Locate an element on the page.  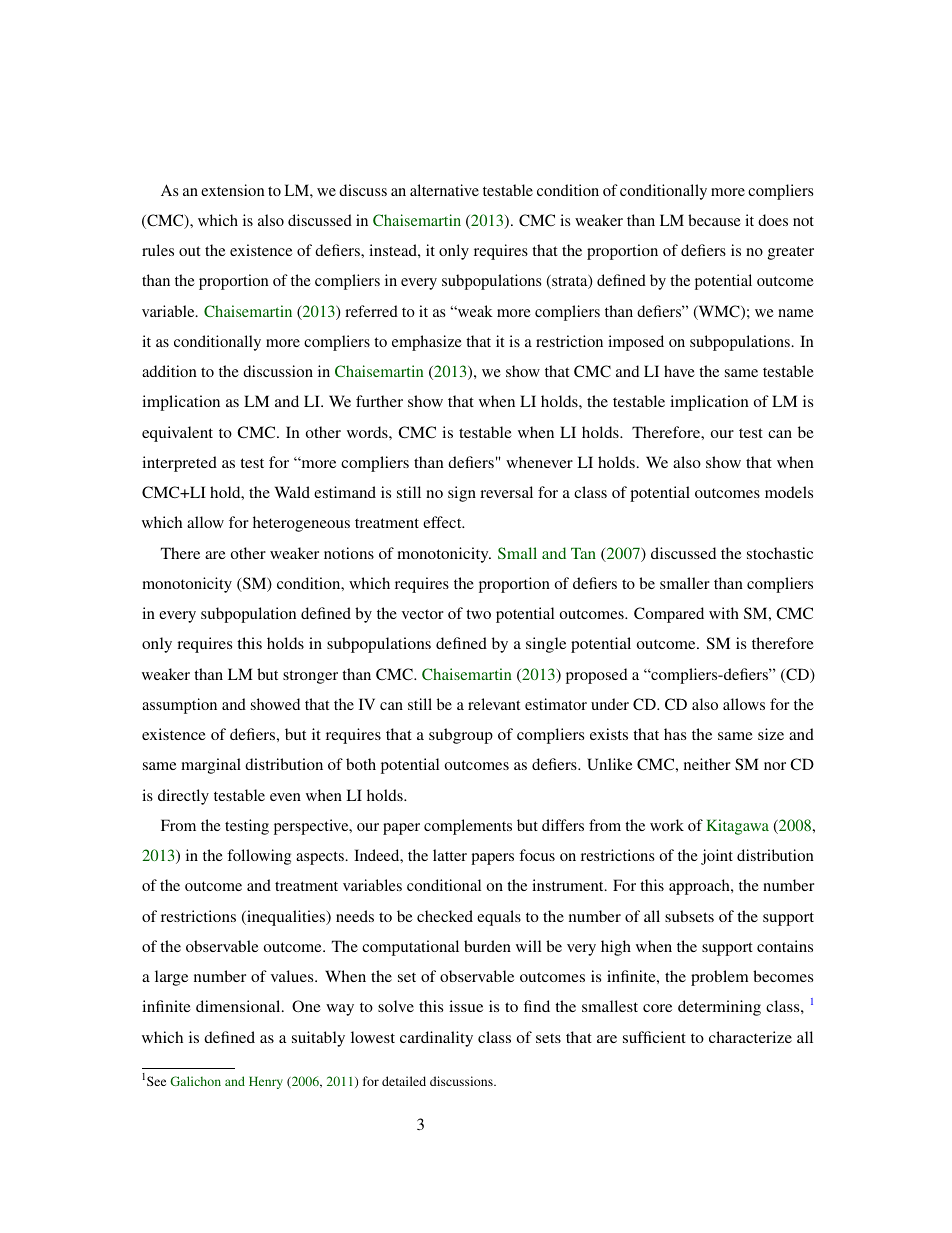
extension is located at coordinates (233, 190).
